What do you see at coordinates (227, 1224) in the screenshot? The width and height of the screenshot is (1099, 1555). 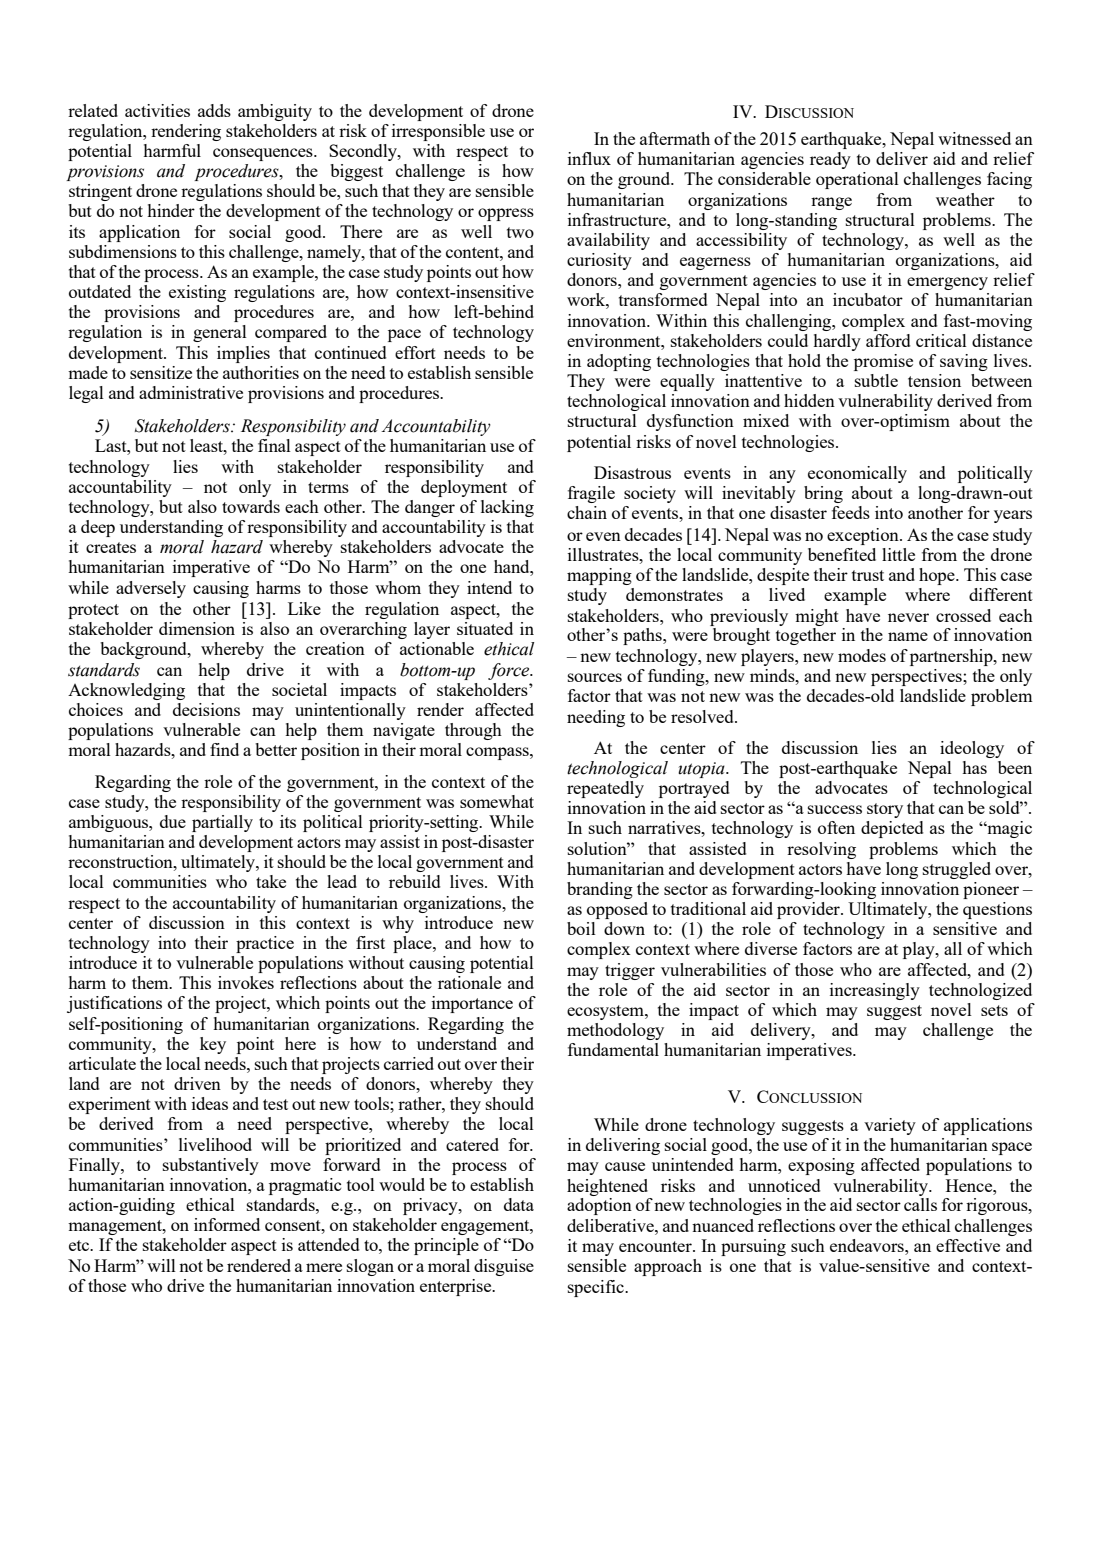 I see `informed` at bounding box center [227, 1224].
